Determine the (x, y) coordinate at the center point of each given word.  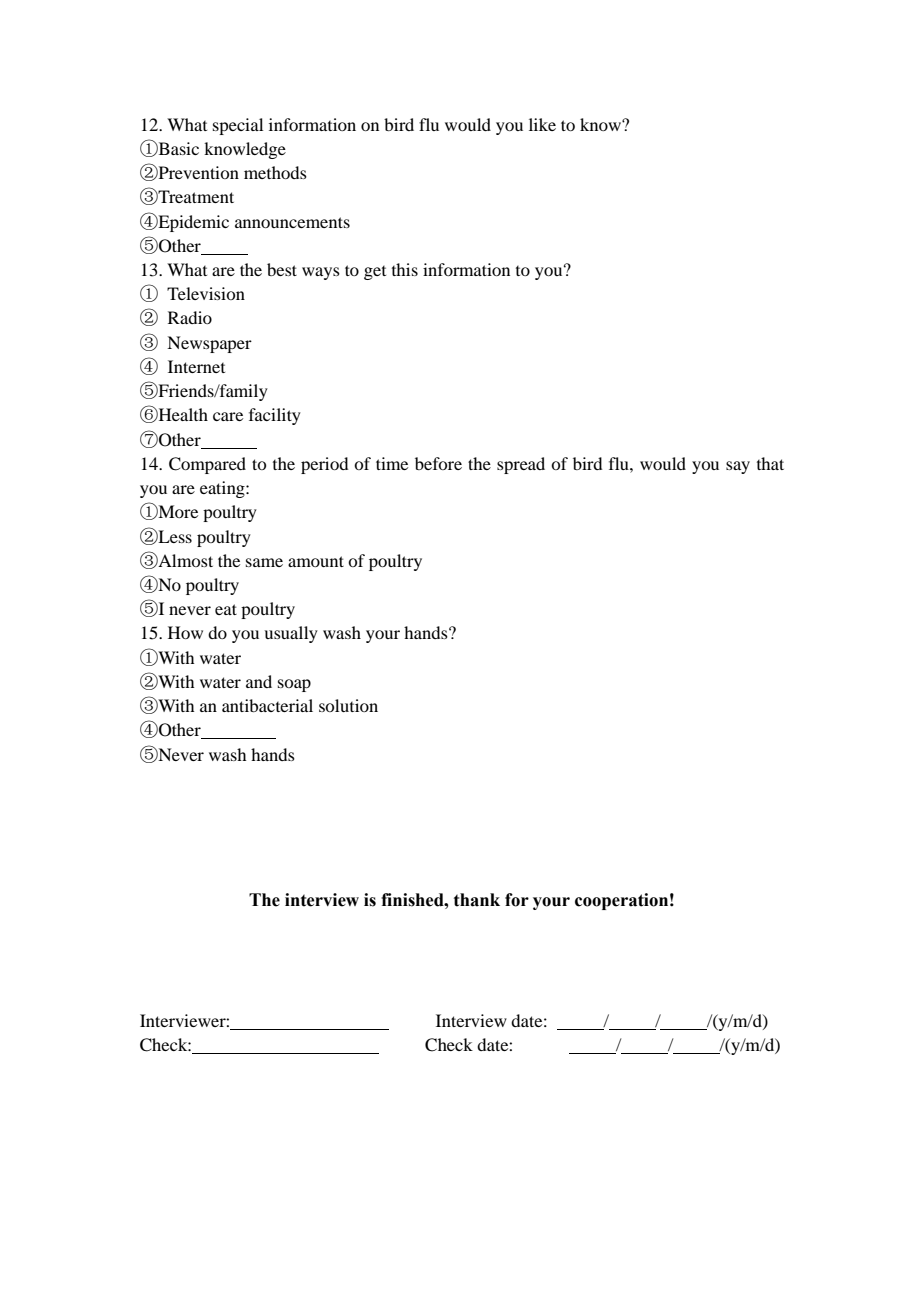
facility (275, 416)
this (405, 269)
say (738, 467)
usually (291, 634)
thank (477, 900)
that (770, 463)
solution (348, 705)
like (542, 124)
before (438, 463)
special (238, 126)
